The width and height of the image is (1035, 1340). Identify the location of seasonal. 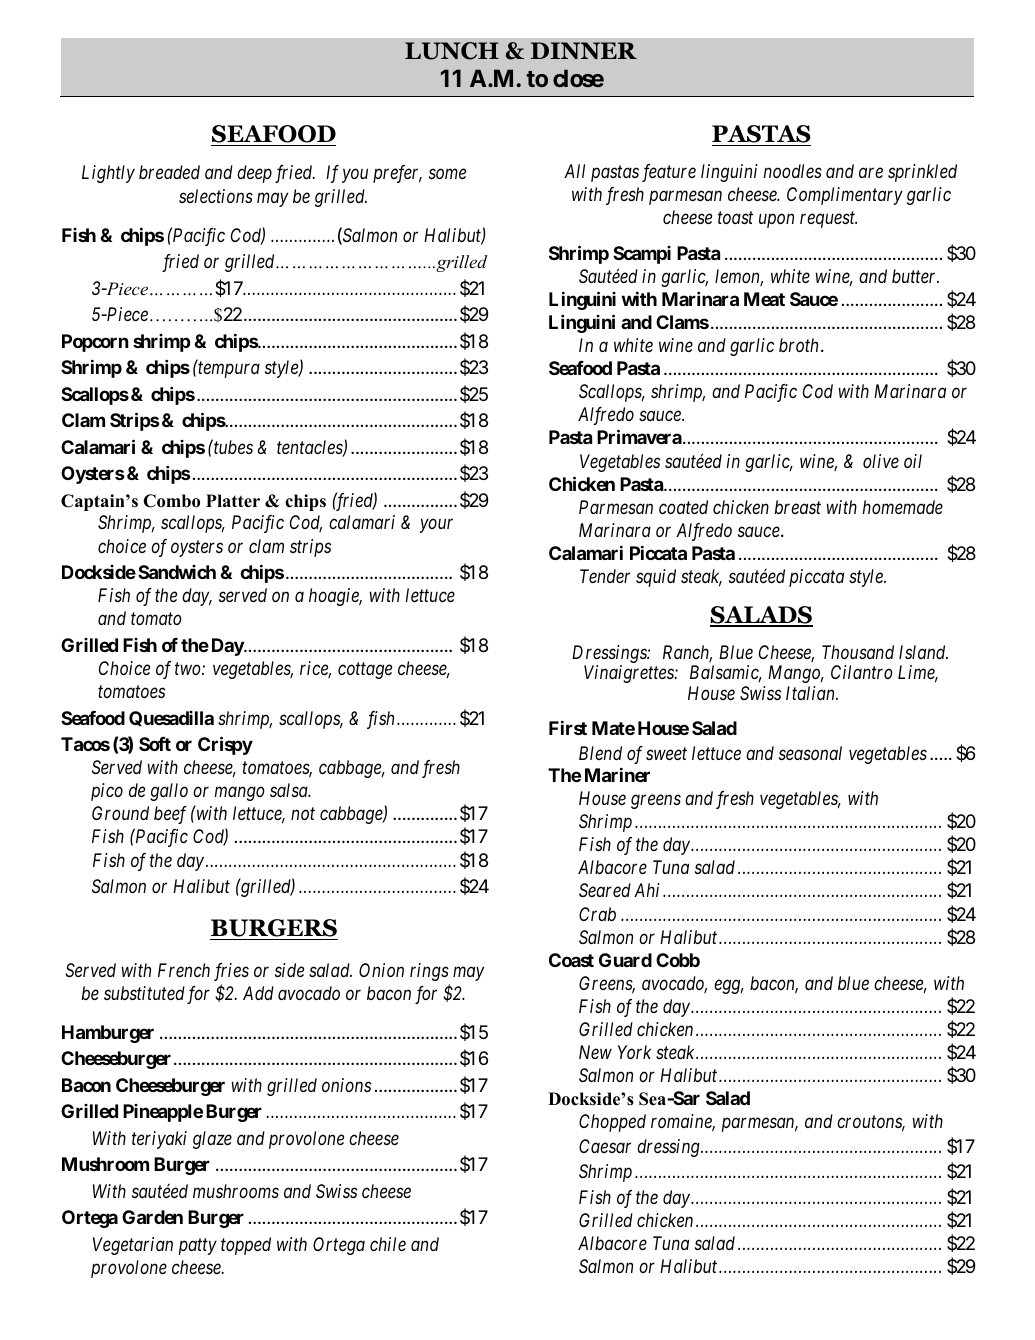
(810, 753).
